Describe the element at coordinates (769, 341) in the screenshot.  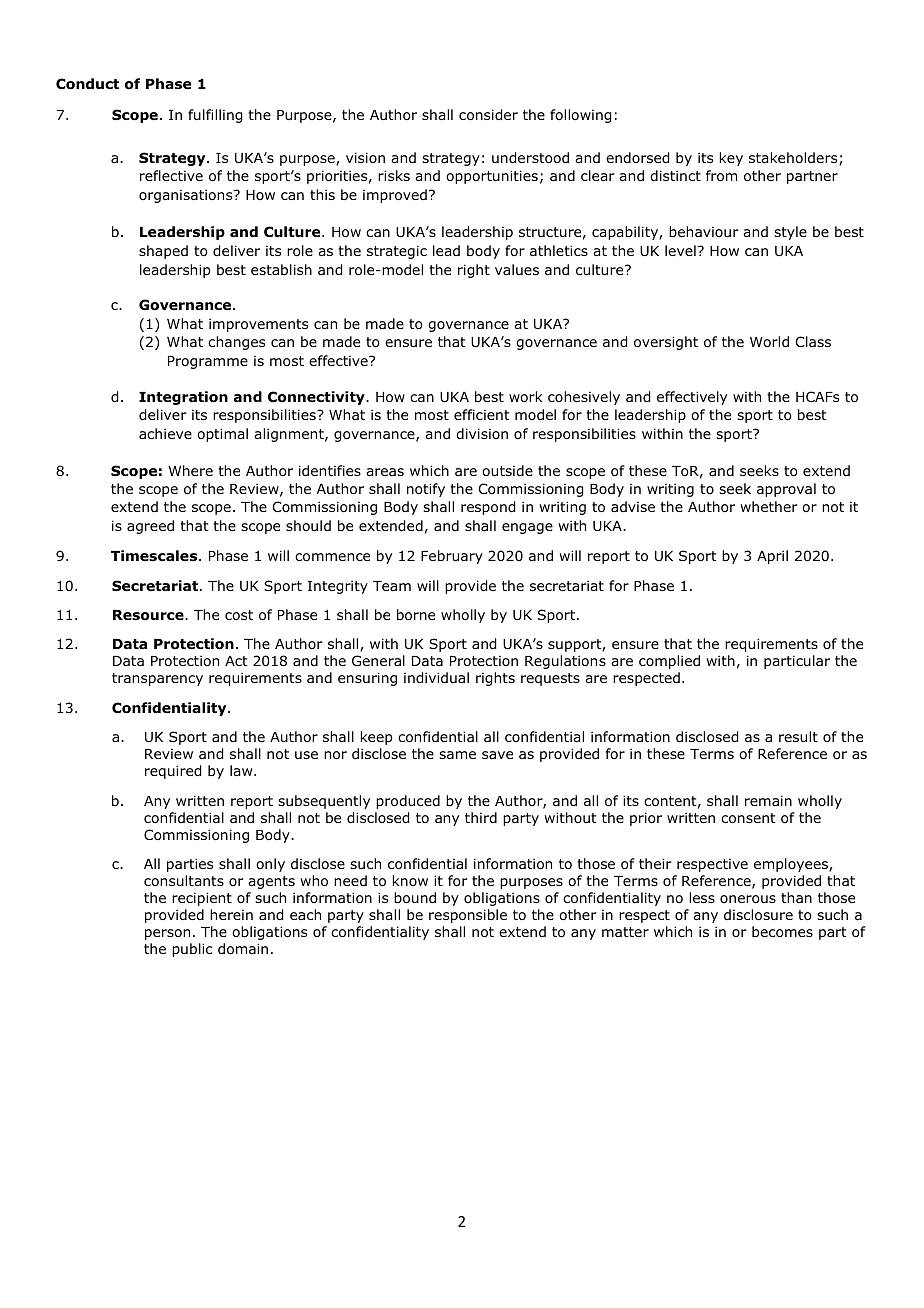
I see `World` at that location.
